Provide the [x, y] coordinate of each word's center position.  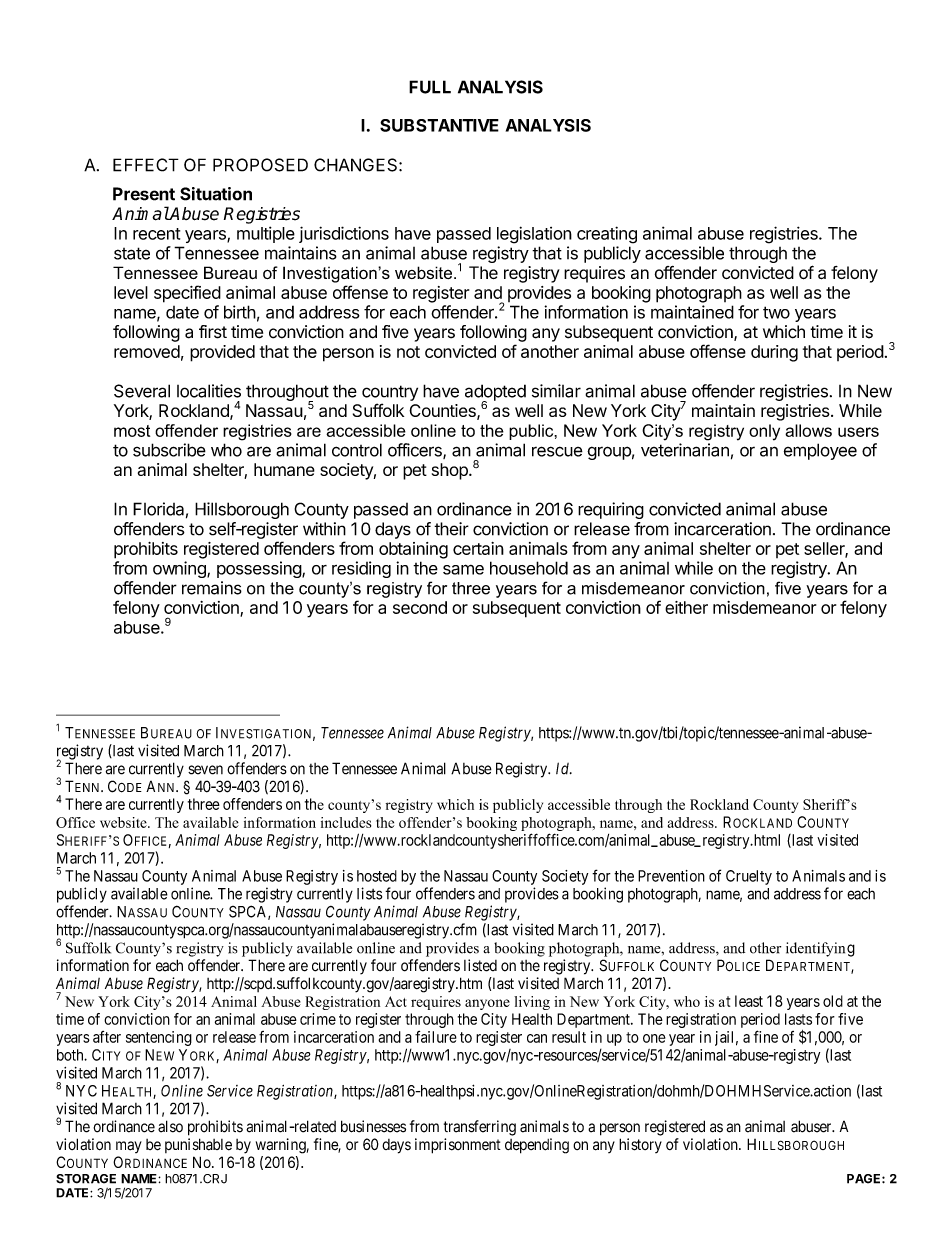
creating [607, 235]
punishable [198, 1145]
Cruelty [749, 877]
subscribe [169, 450]
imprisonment [458, 1146]
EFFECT [146, 165]
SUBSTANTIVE [439, 125]
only [764, 432]
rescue [557, 451]
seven [205, 770]
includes [346, 822]
